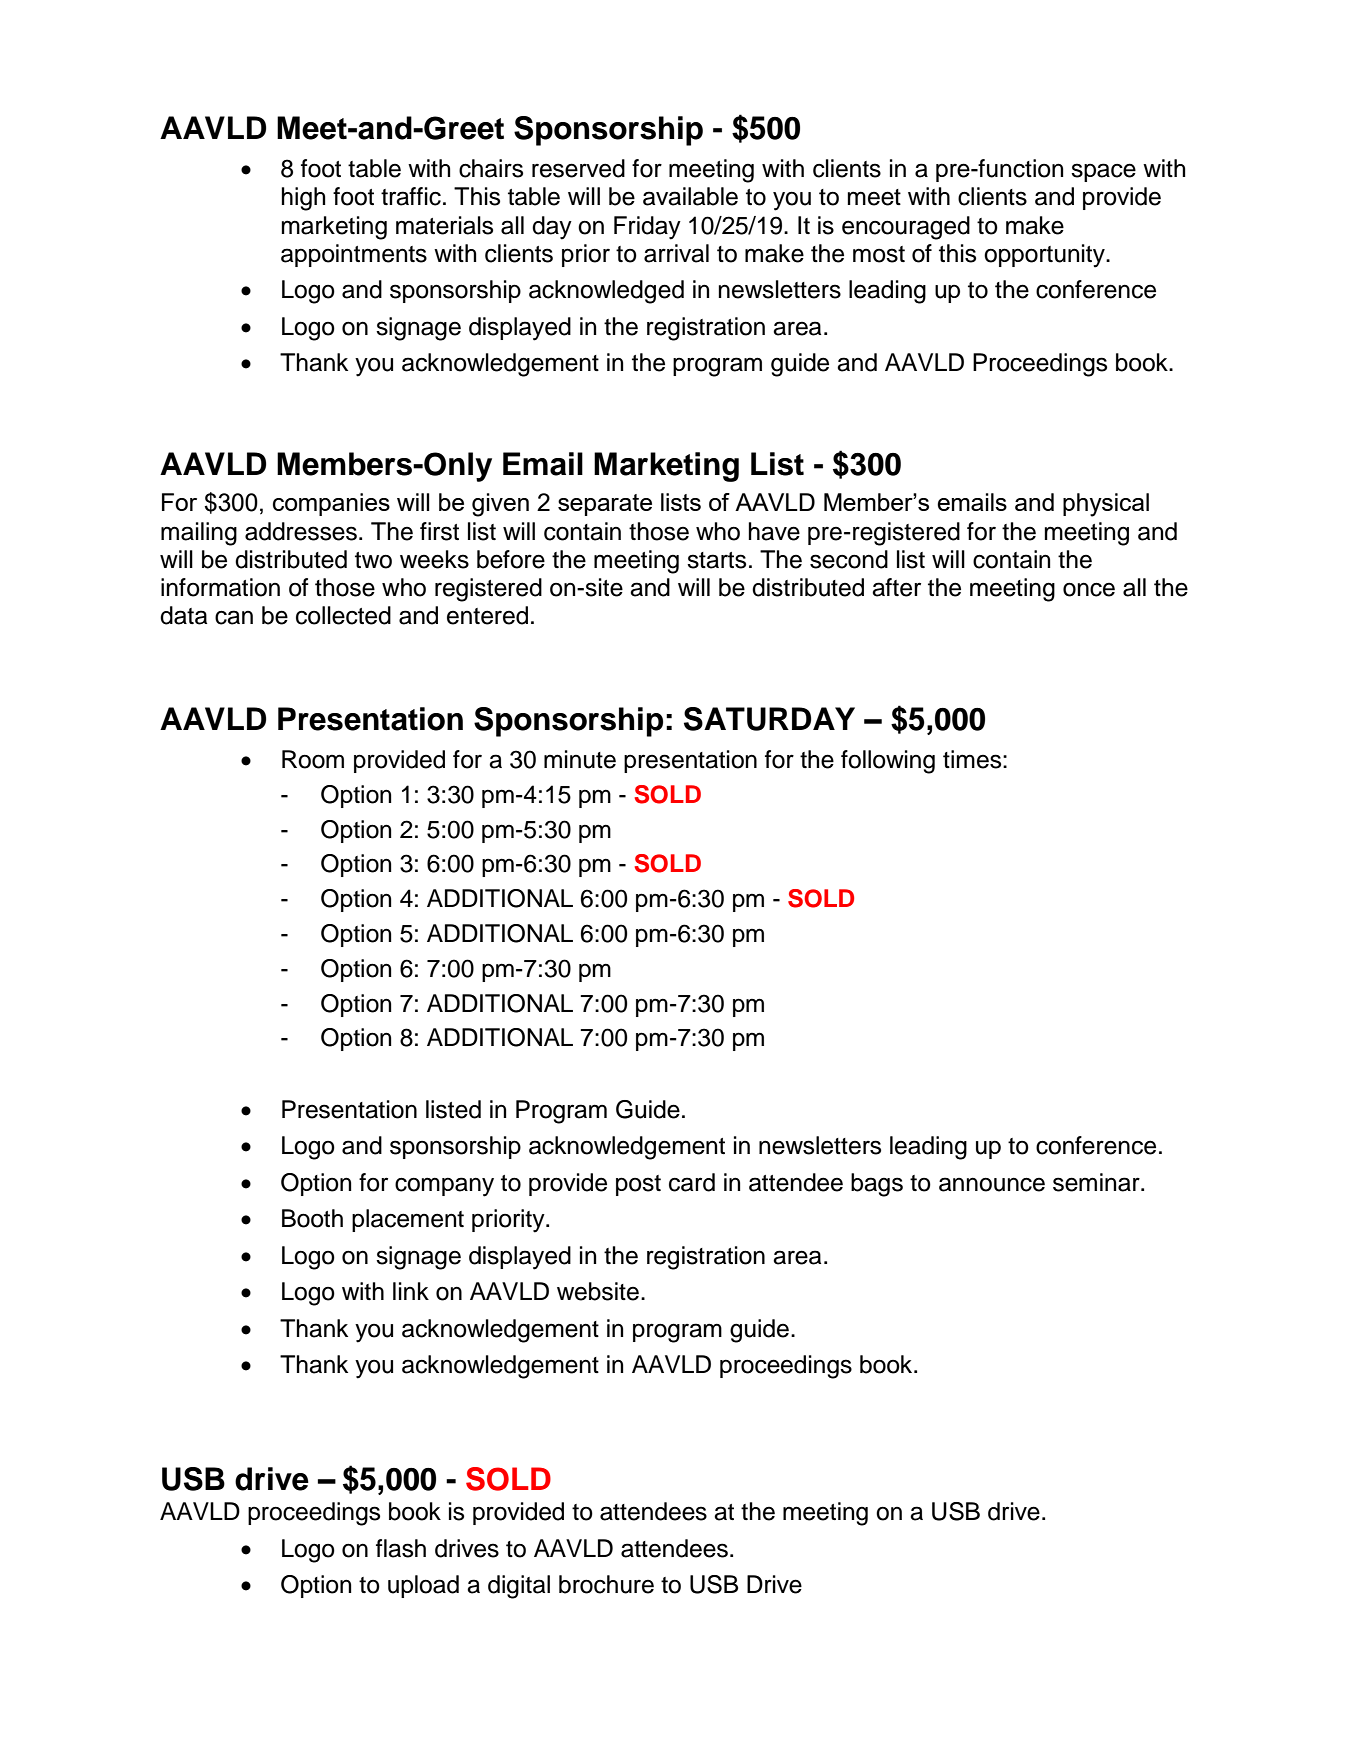  What do you see at coordinates (401, 1548) in the document?
I see `flash` at bounding box center [401, 1548].
